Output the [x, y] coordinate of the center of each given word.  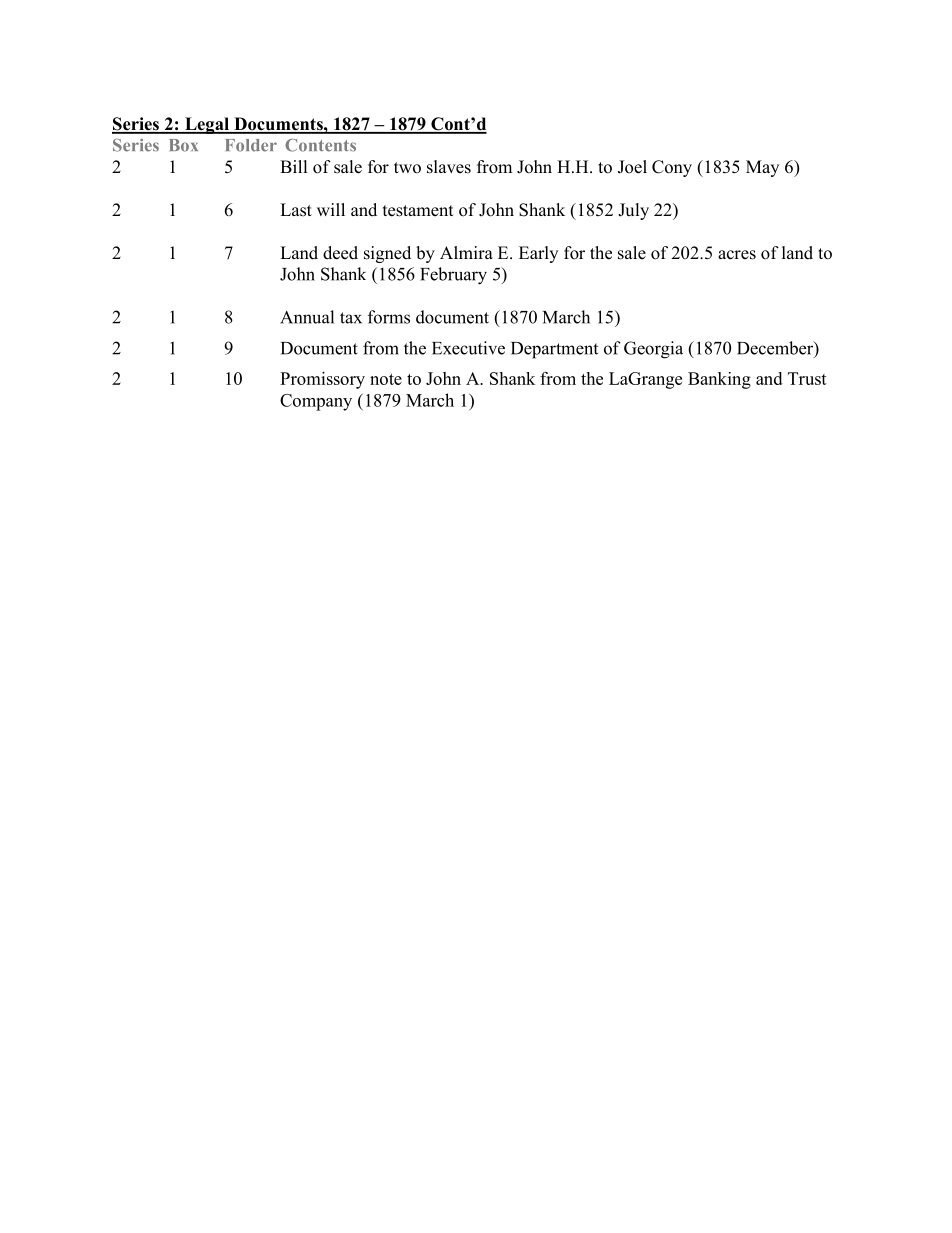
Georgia [653, 350]
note [386, 379]
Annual [307, 317]
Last [296, 210]
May [762, 168]
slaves [449, 167]
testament [418, 211]
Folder [251, 145]
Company [316, 402]
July [633, 211]
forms [389, 317]
